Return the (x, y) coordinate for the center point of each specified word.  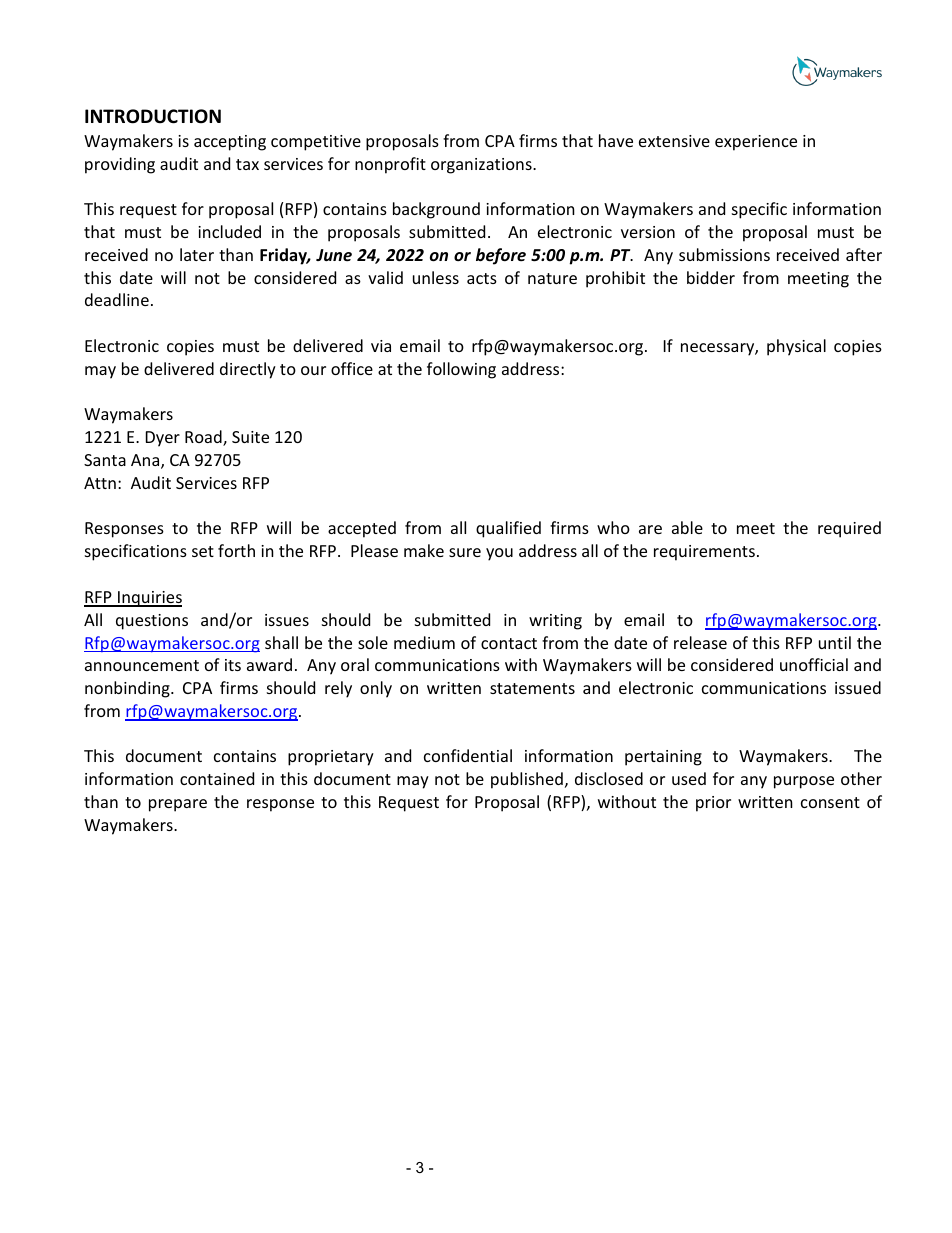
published (527, 780)
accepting (230, 143)
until (835, 642)
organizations (482, 166)
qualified (508, 529)
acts (482, 278)
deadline (117, 299)
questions (152, 622)
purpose (804, 782)
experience (756, 143)
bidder (711, 277)
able (687, 527)
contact (509, 643)
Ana (146, 461)
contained (217, 778)
